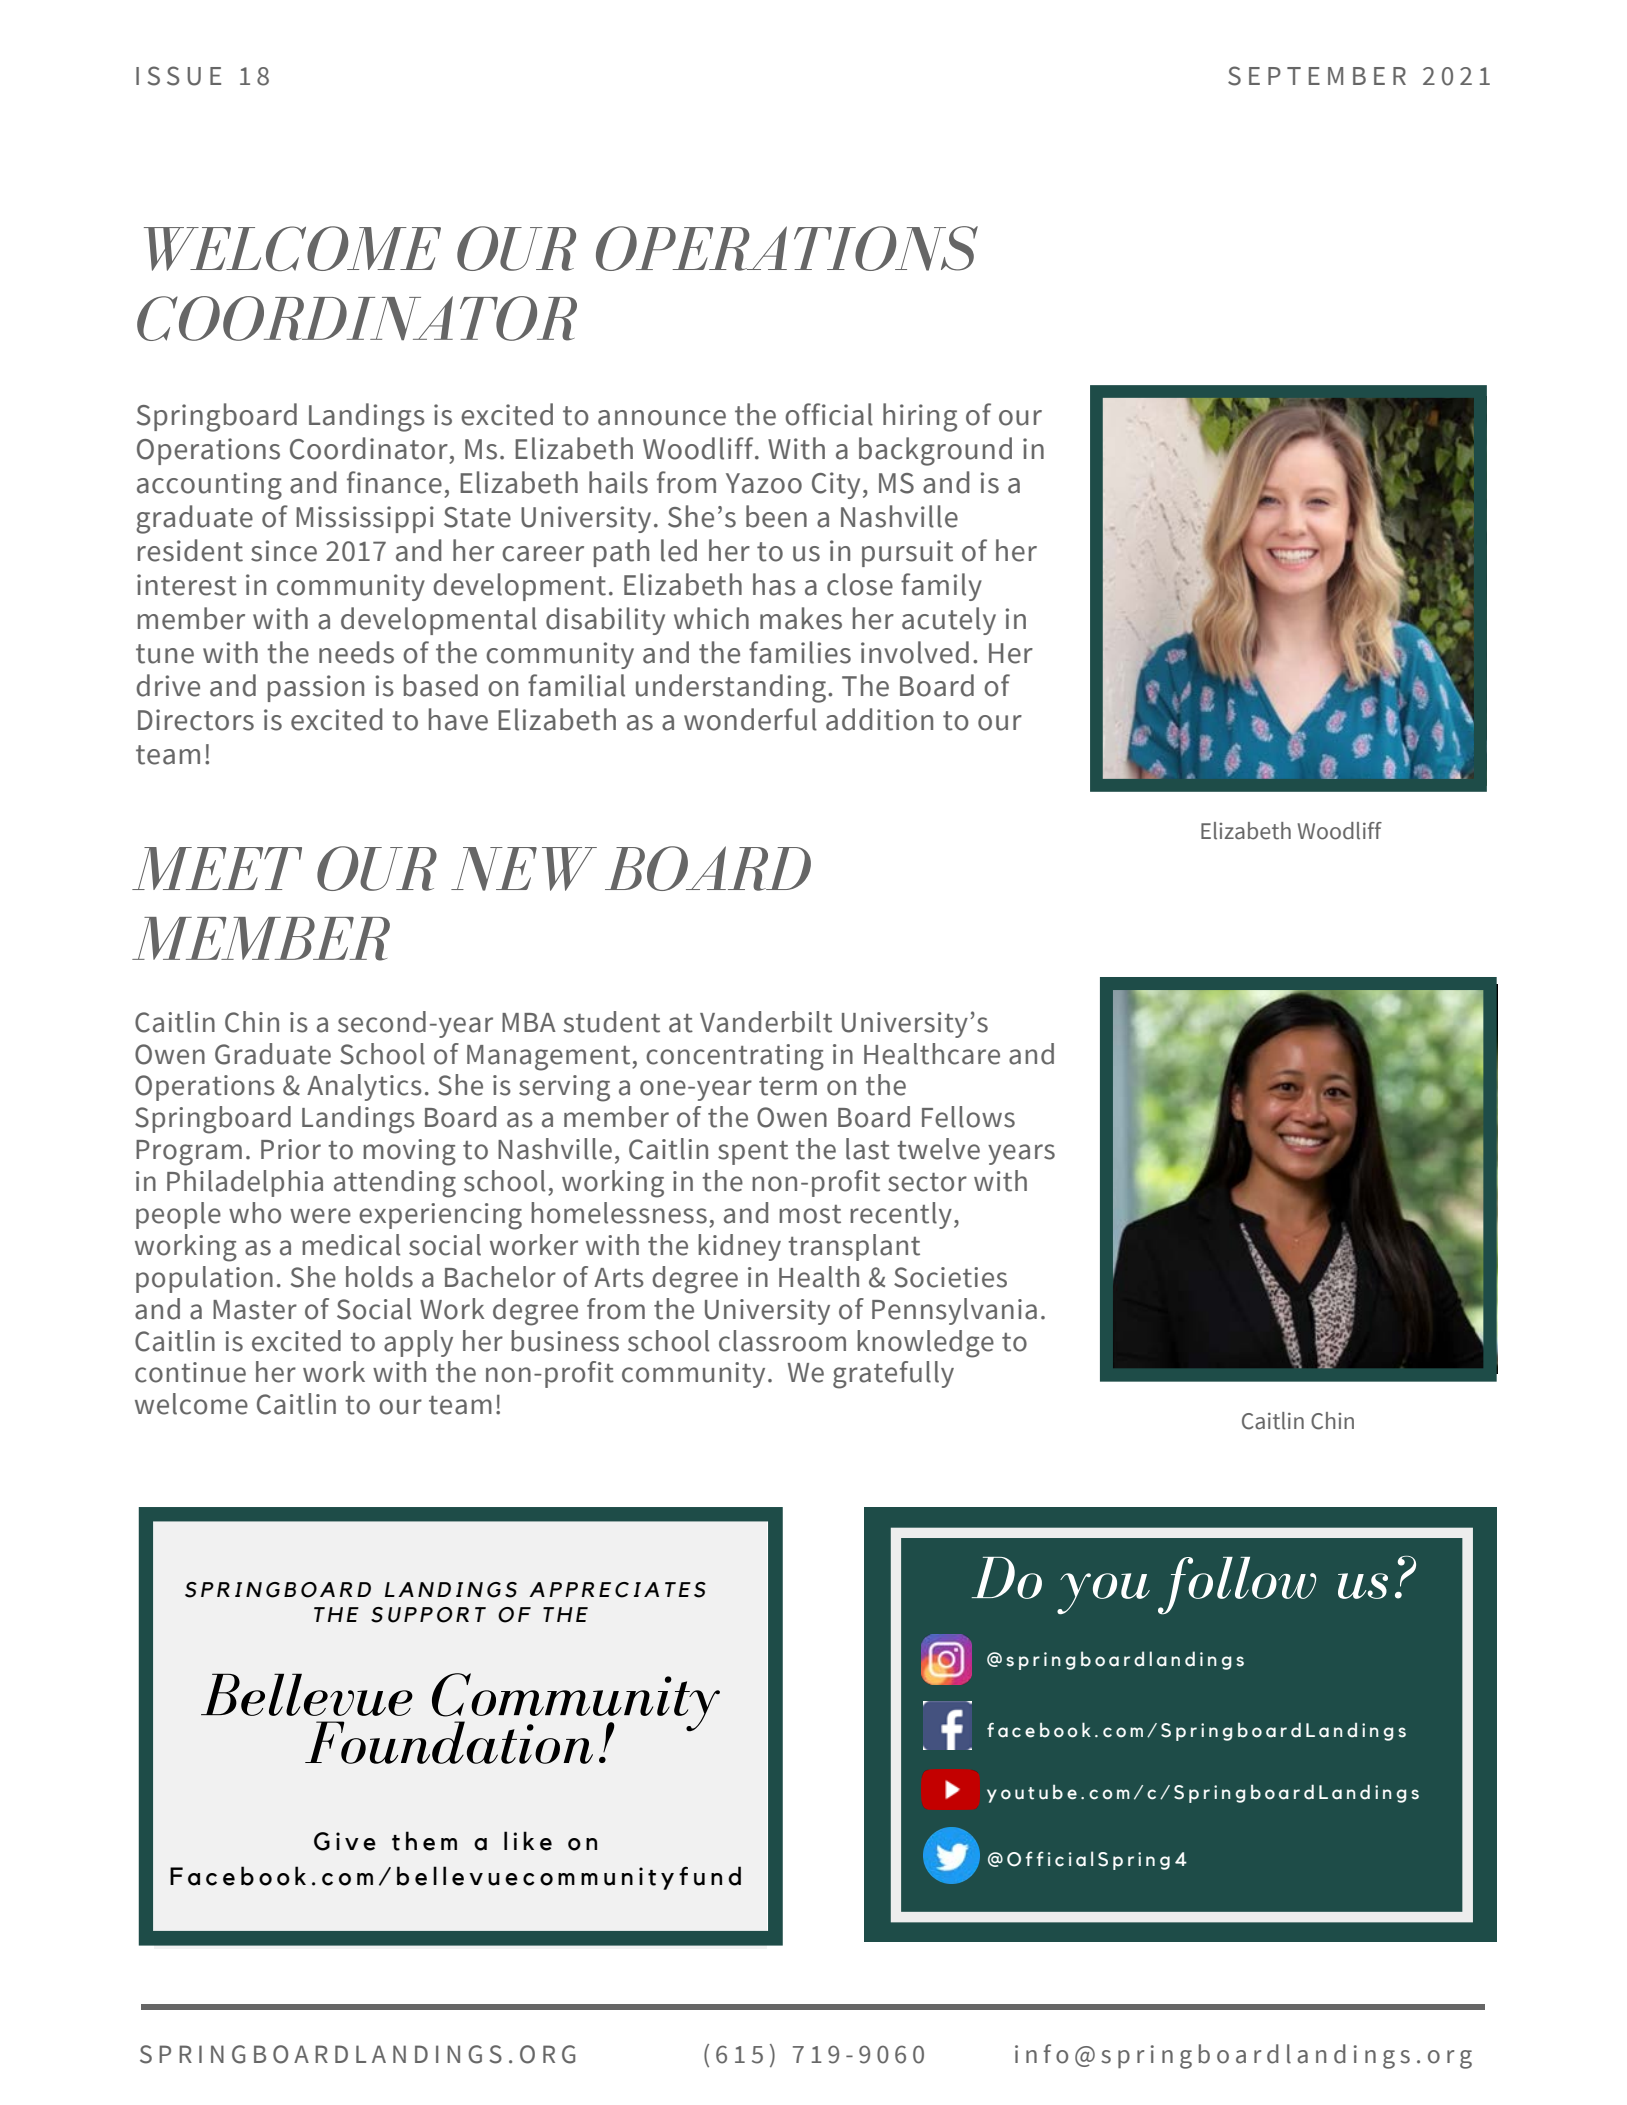  I want to click on Analytics, so click(364, 1087).
